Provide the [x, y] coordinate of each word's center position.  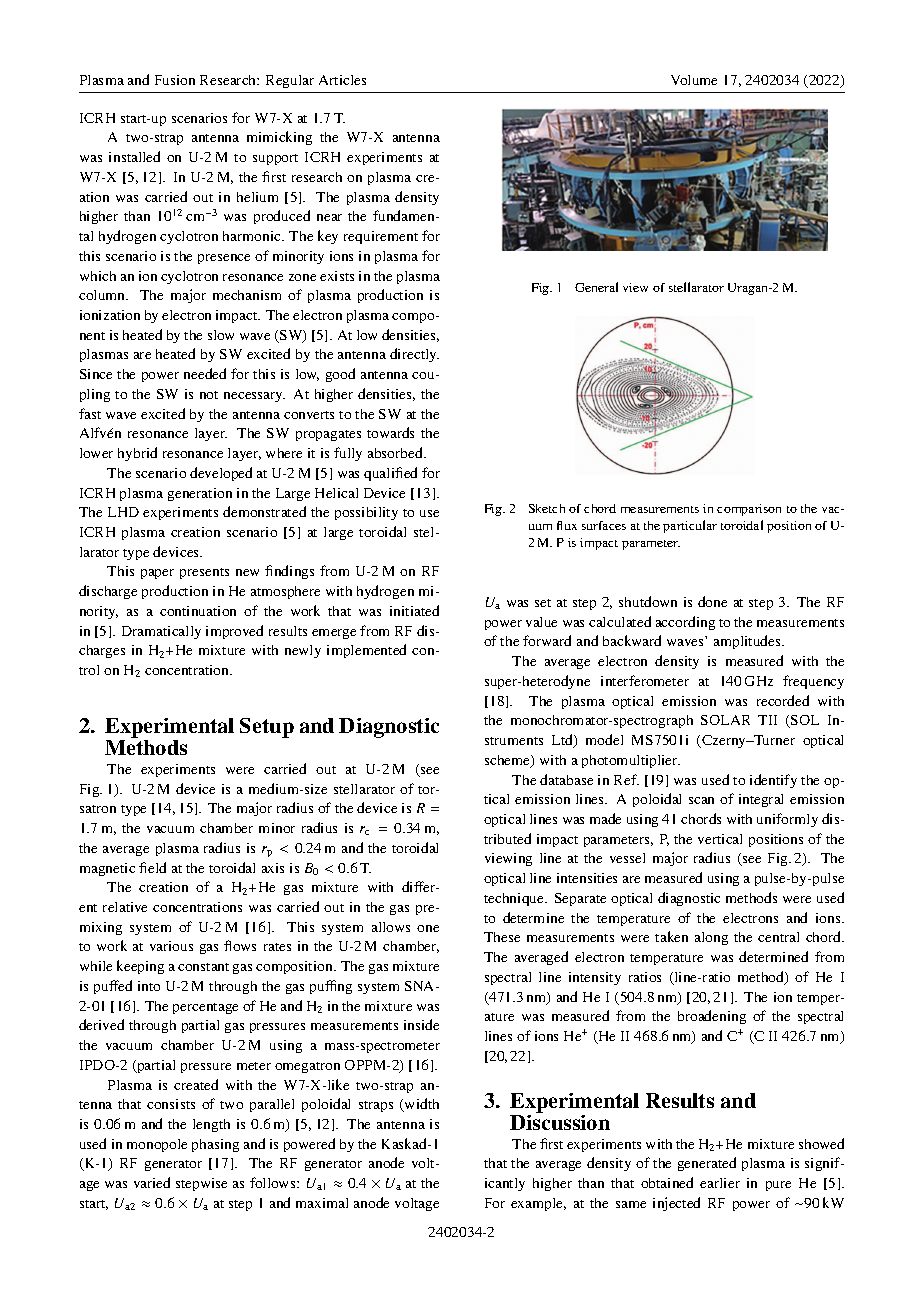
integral [761, 800]
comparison [749, 510]
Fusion [175, 80]
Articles [342, 80]
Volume [694, 80]
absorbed [396, 452]
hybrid [137, 454]
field [152, 867]
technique [515, 899]
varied [152, 1182]
